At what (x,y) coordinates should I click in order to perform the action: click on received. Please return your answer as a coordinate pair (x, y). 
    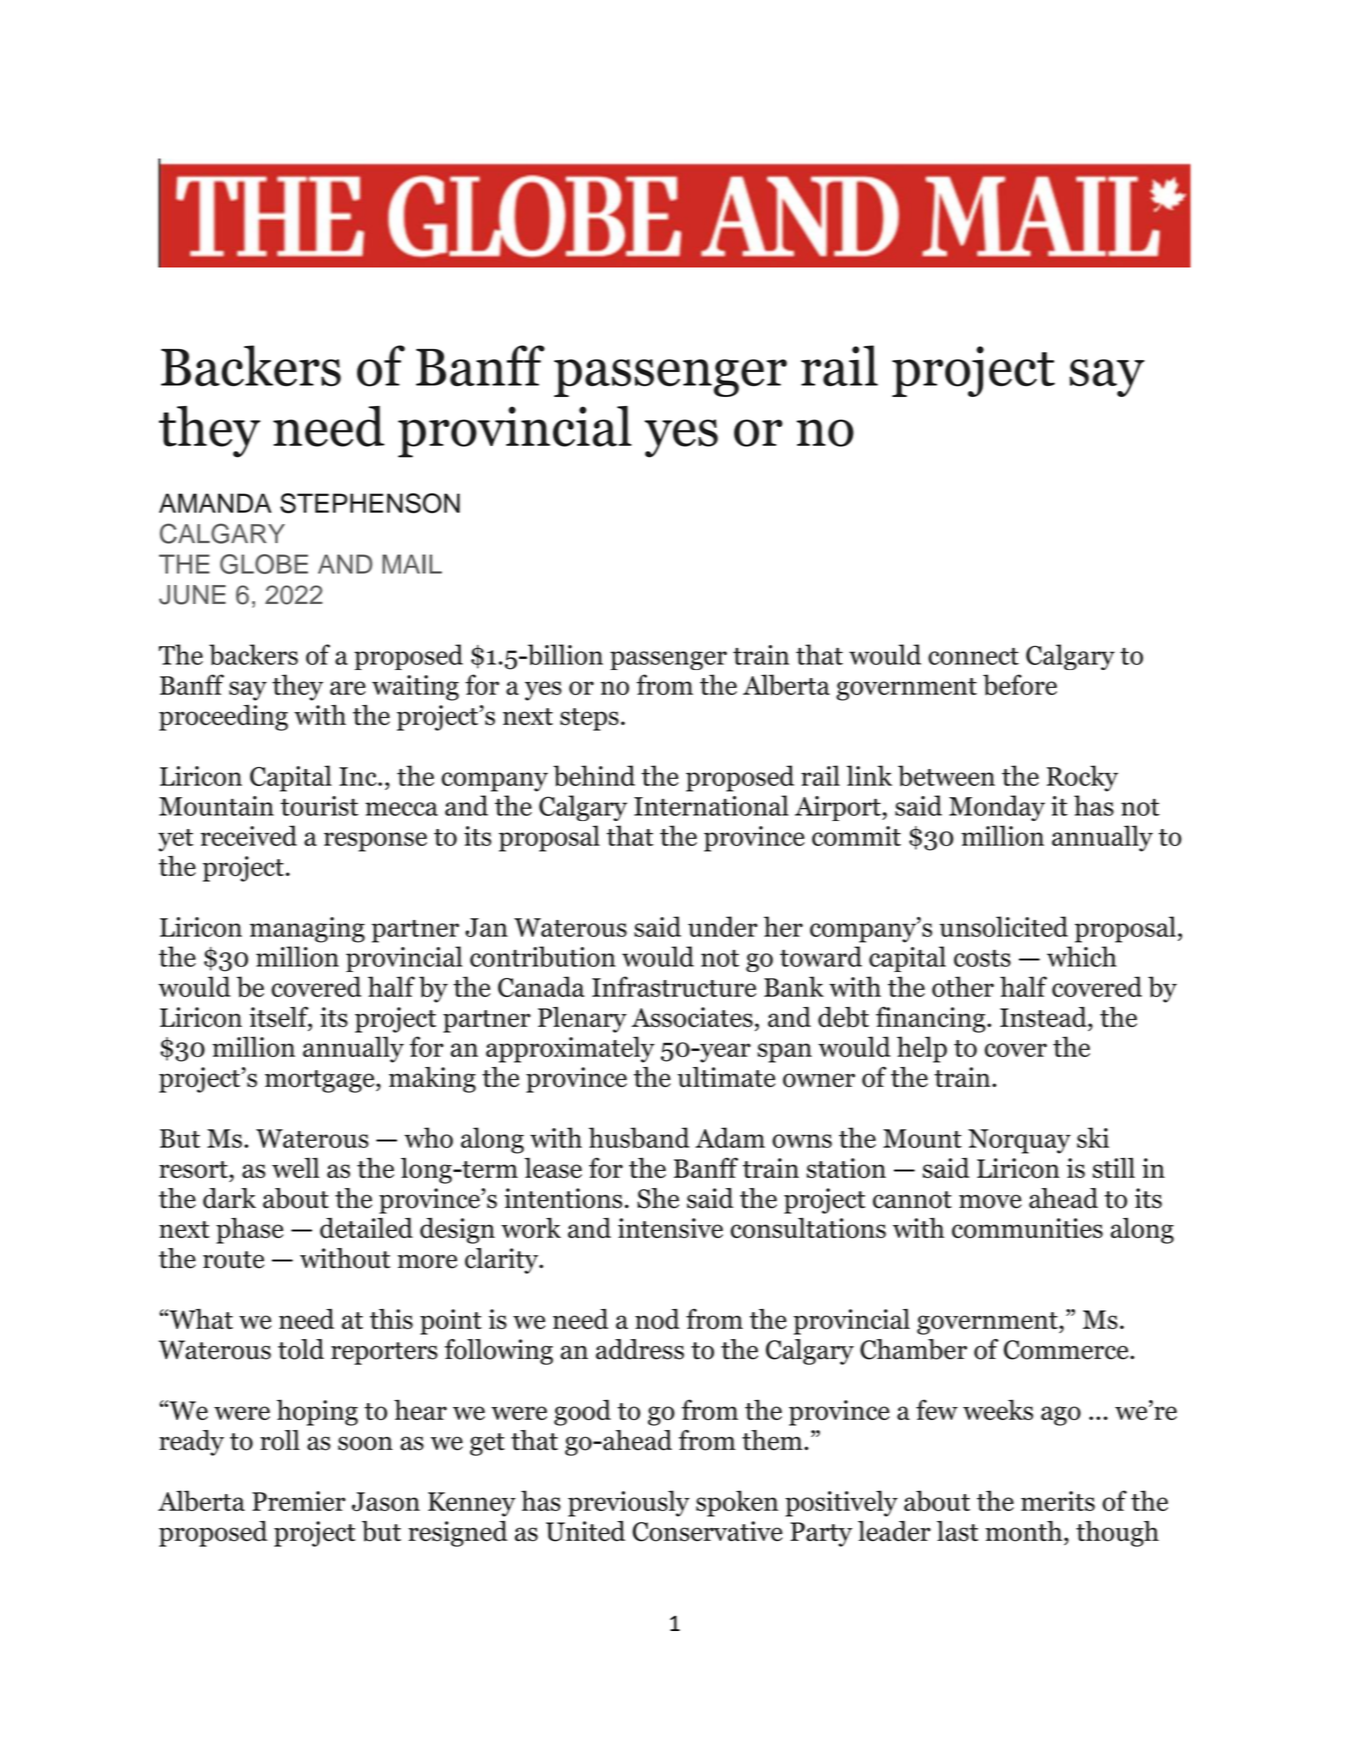
    Looking at the image, I should click on (249, 835).
